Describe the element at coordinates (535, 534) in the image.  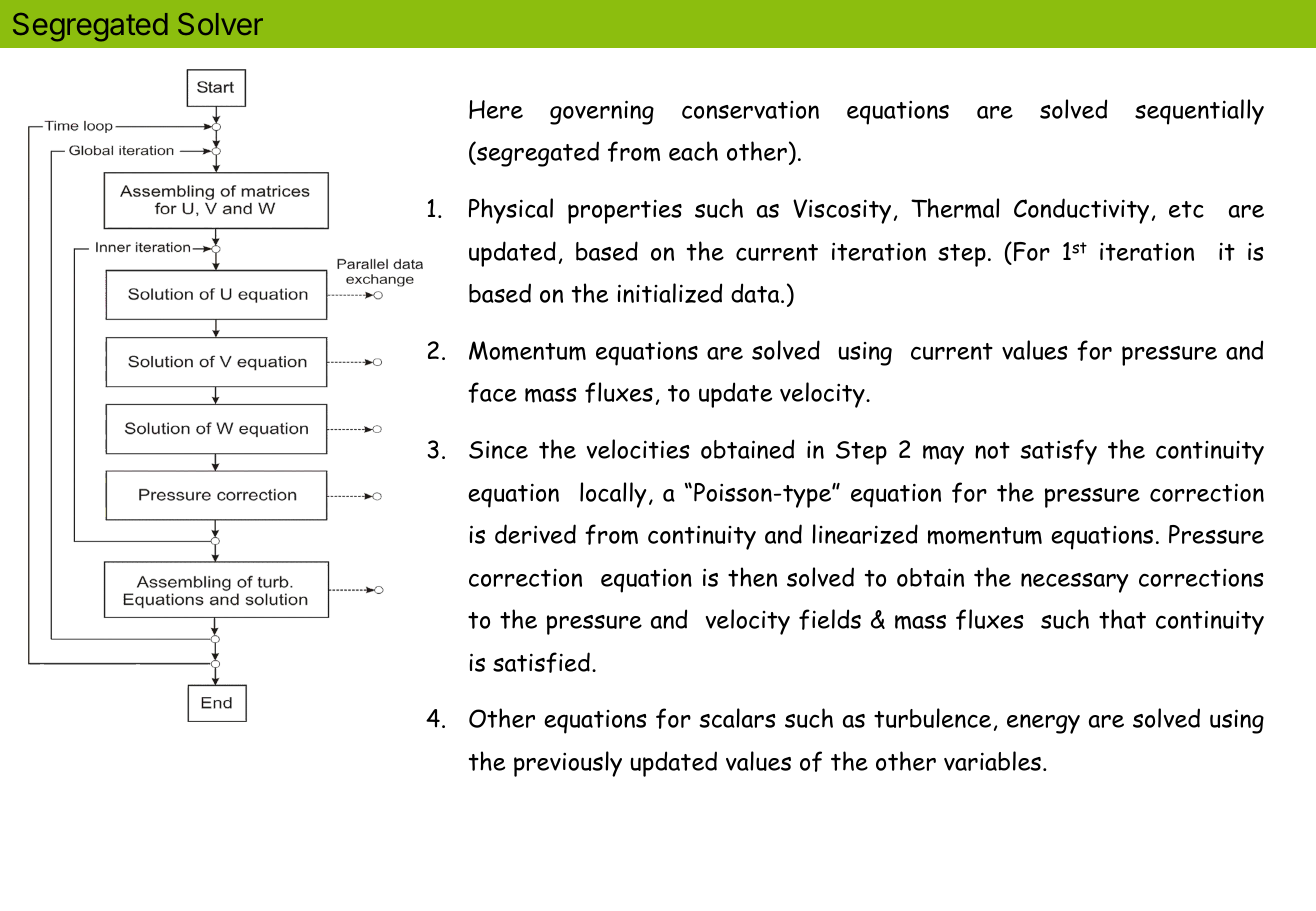
I see `derived` at that location.
